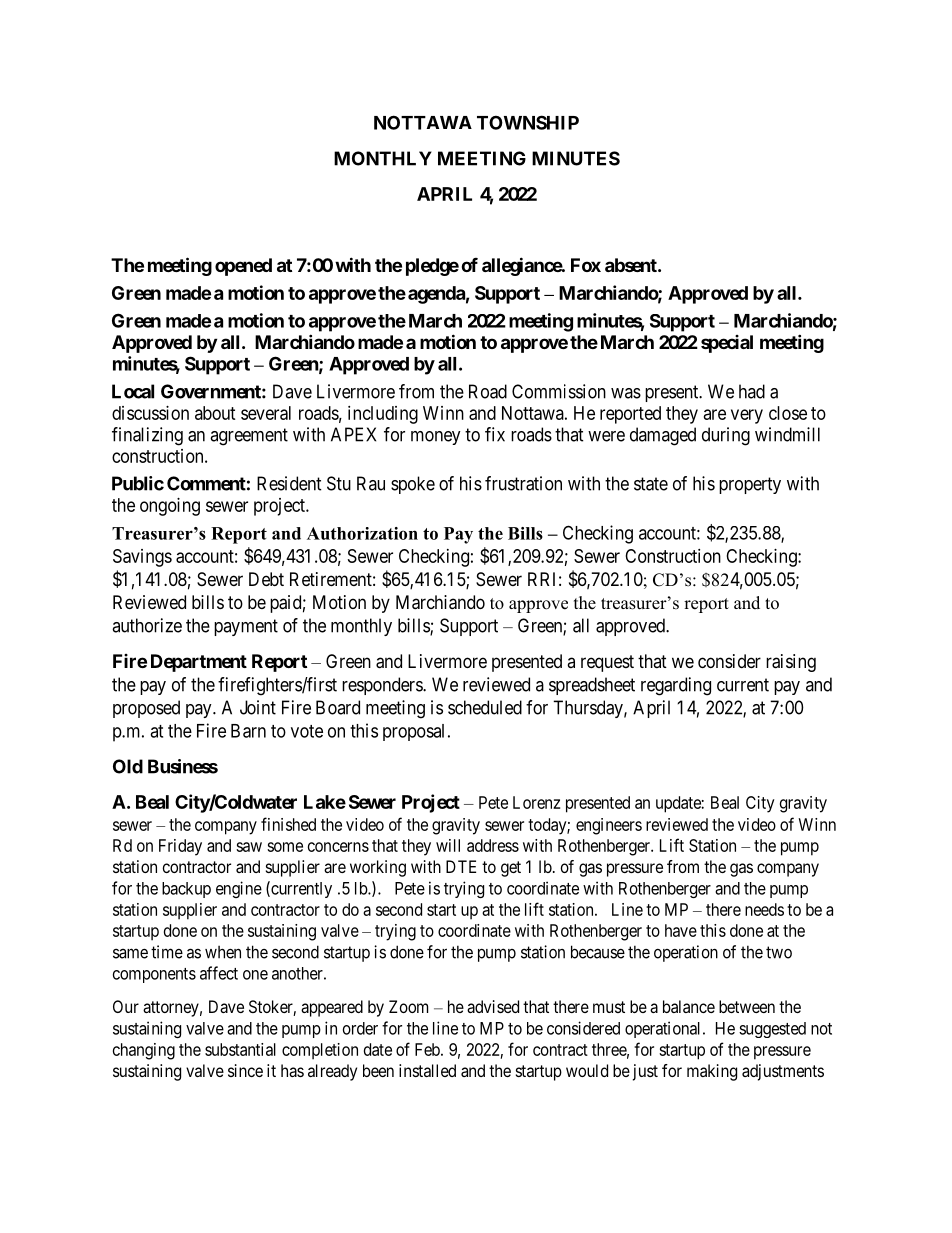  I want to click on Fox, so click(586, 265).
